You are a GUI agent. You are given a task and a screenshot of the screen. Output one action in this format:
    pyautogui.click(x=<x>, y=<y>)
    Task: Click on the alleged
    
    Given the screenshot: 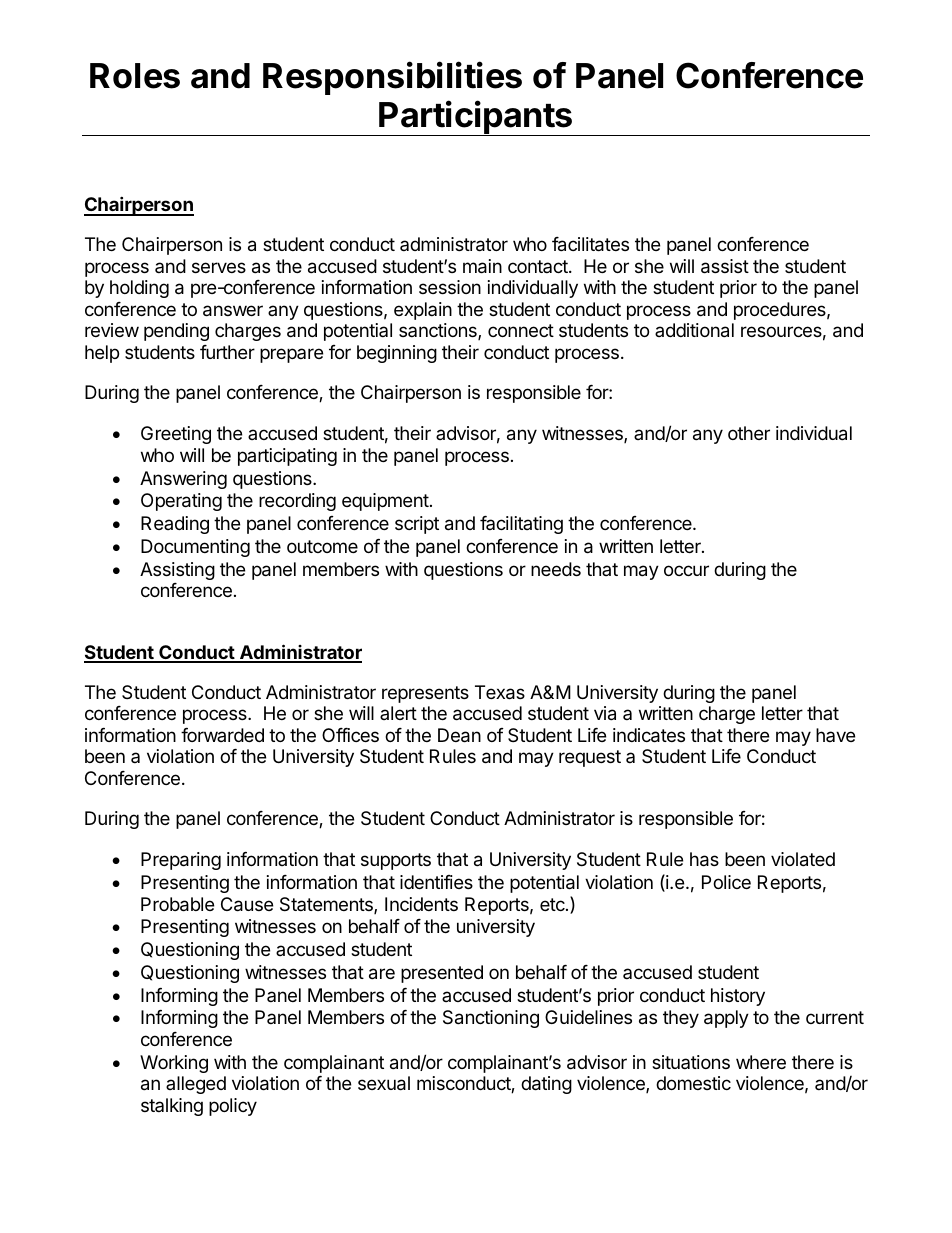 What is the action you would take?
    pyautogui.click(x=196, y=1085)
